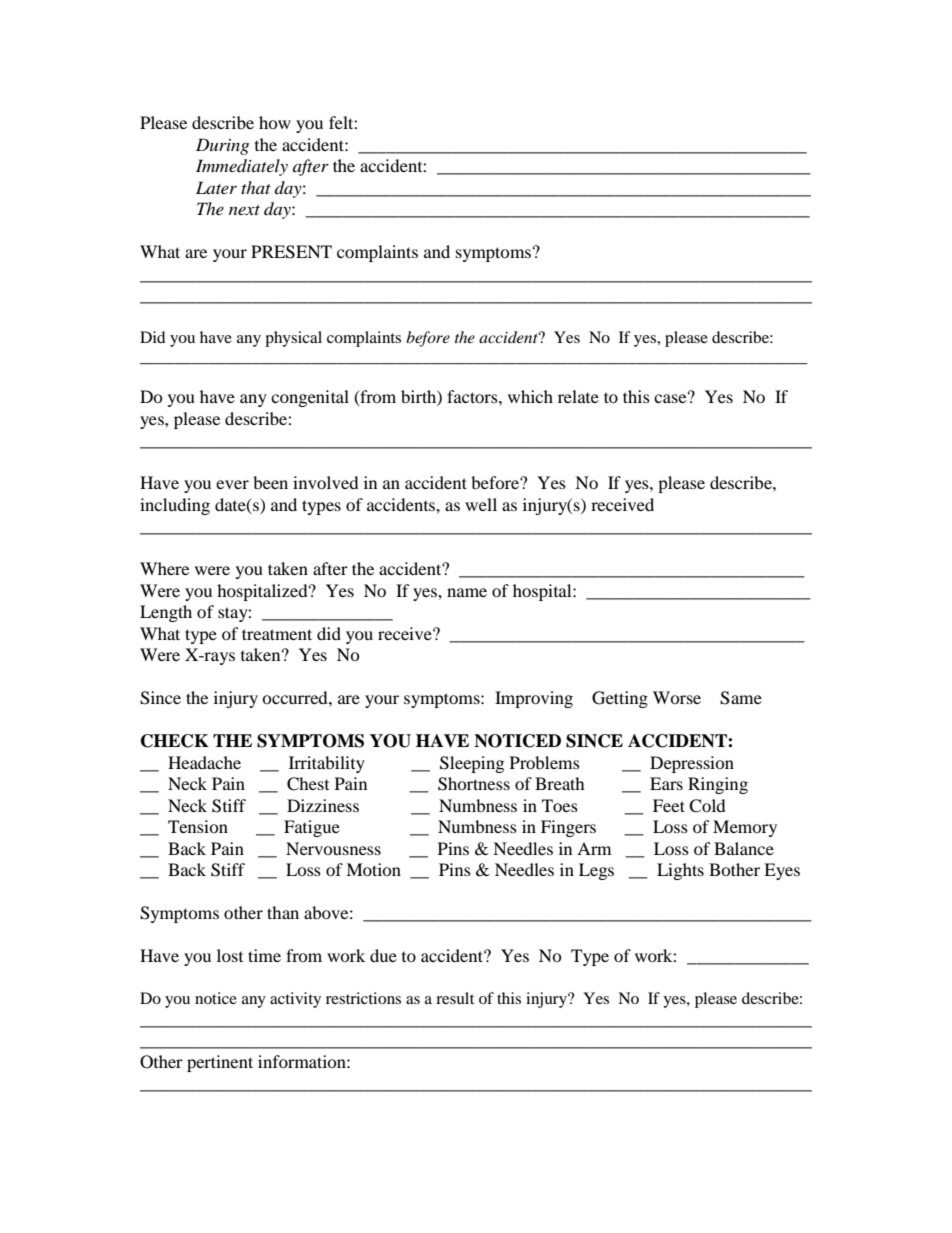  Describe the element at coordinates (467, 592) in the document. I see `name` at that location.
